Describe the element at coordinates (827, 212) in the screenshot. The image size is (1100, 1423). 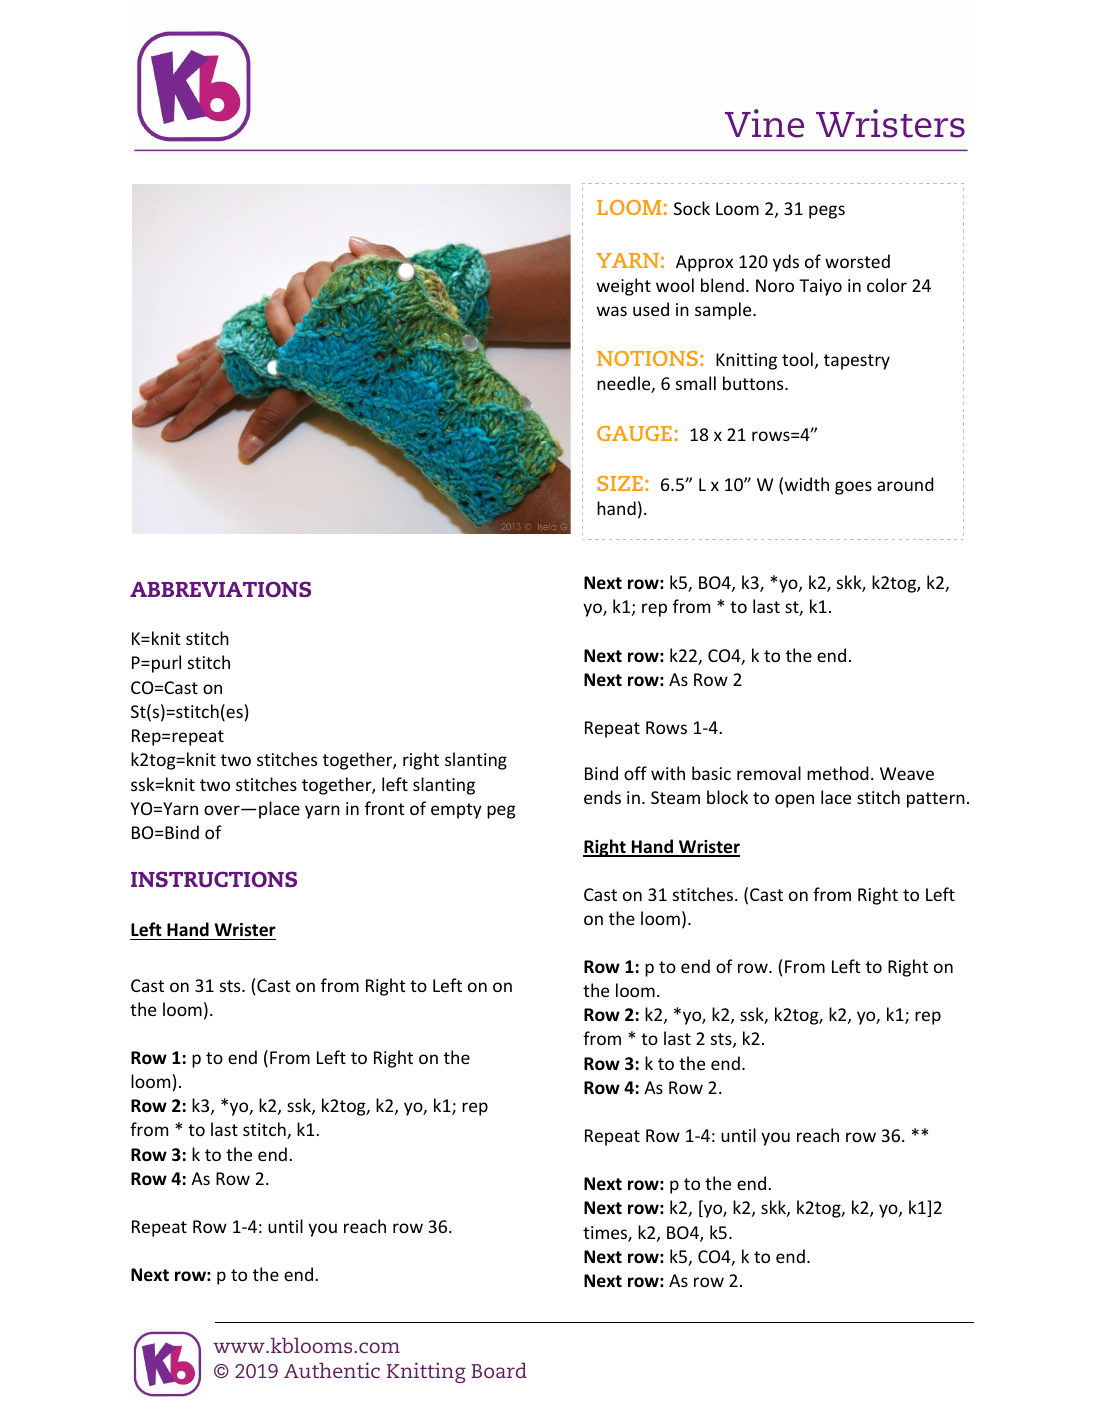
I see `pegs` at that location.
